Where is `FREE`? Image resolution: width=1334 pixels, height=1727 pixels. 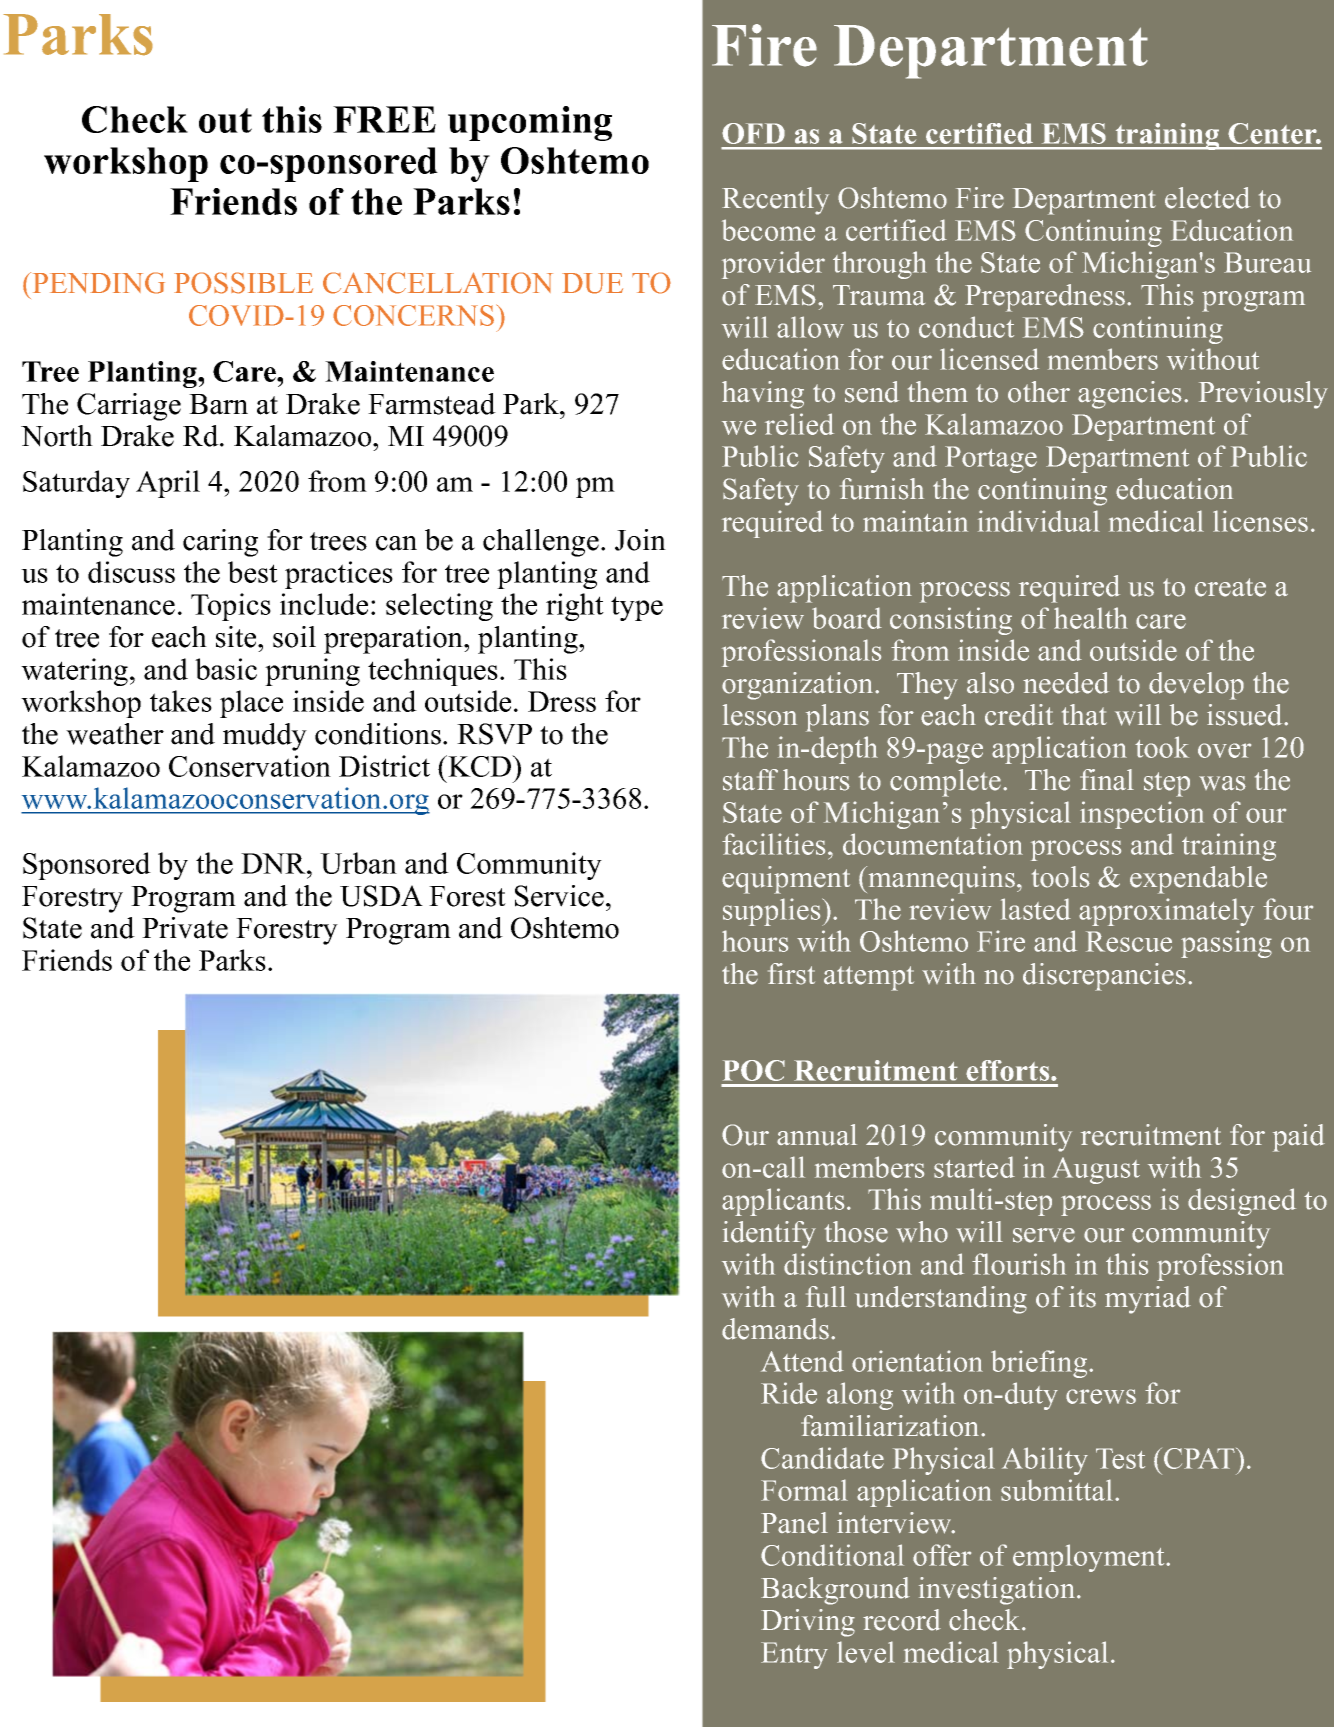
FREE is located at coordinates (384, 119).
